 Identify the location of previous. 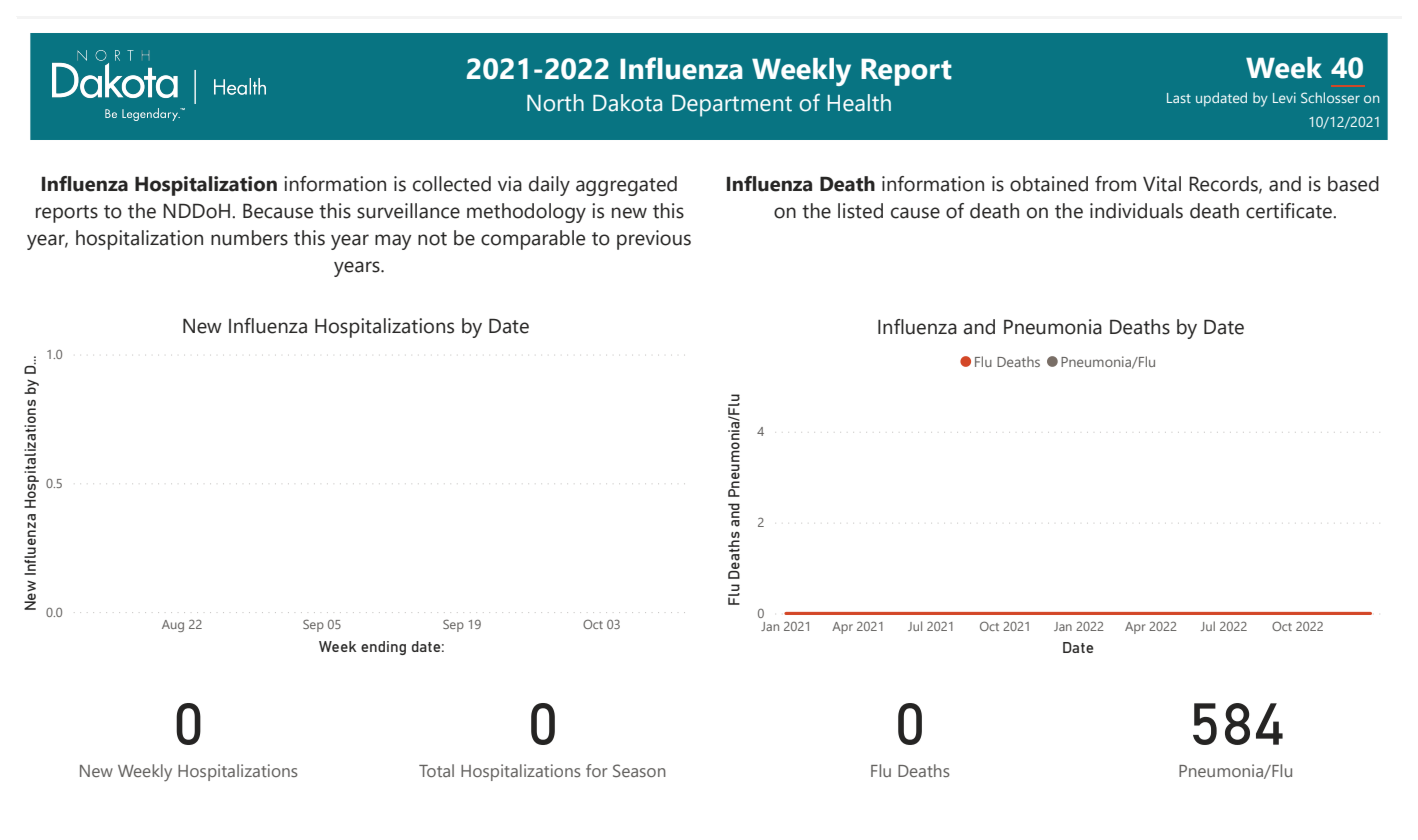
(654, 240).
